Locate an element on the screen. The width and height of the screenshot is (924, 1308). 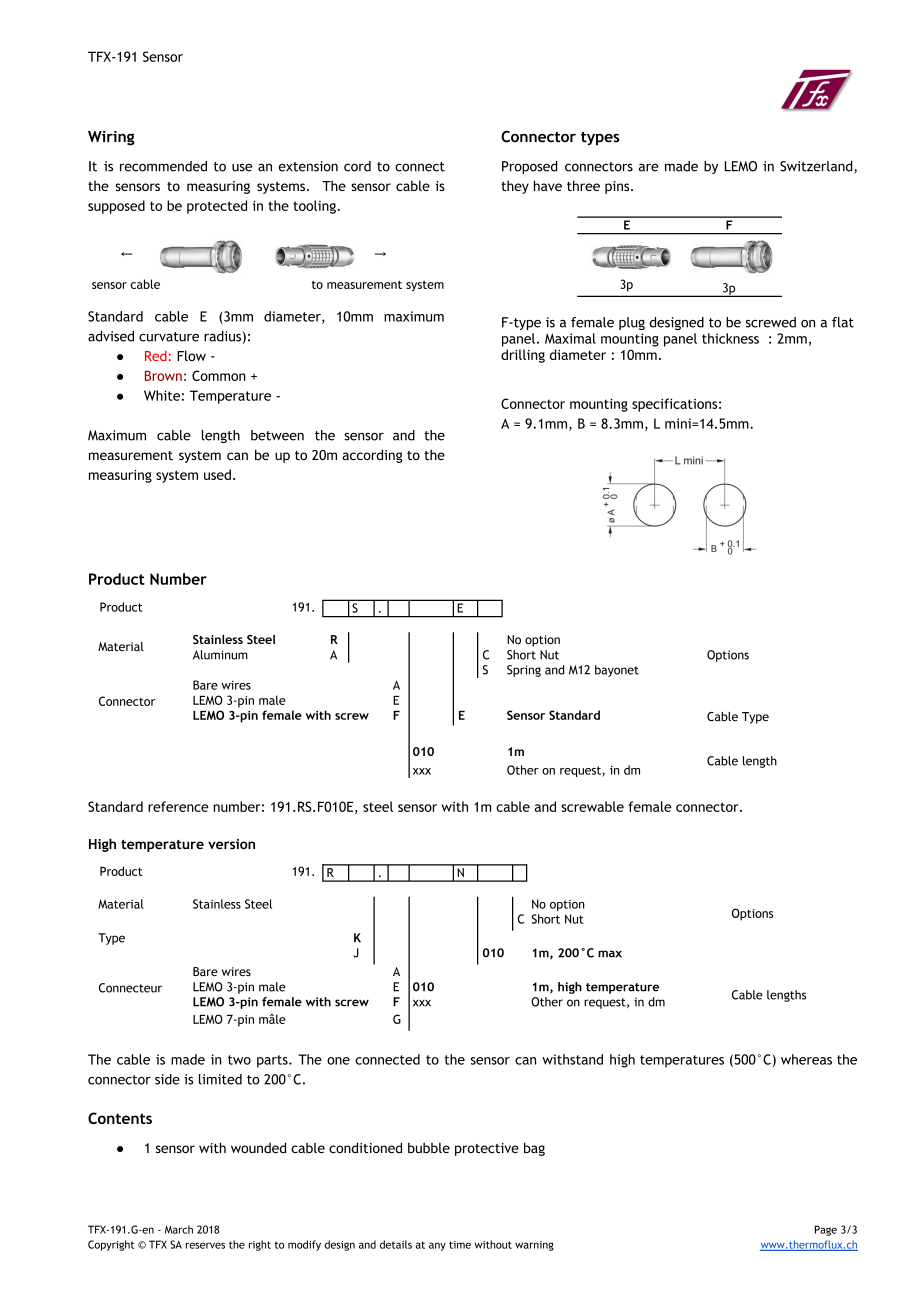
Switzerland is located at coordinates (817, 167).
